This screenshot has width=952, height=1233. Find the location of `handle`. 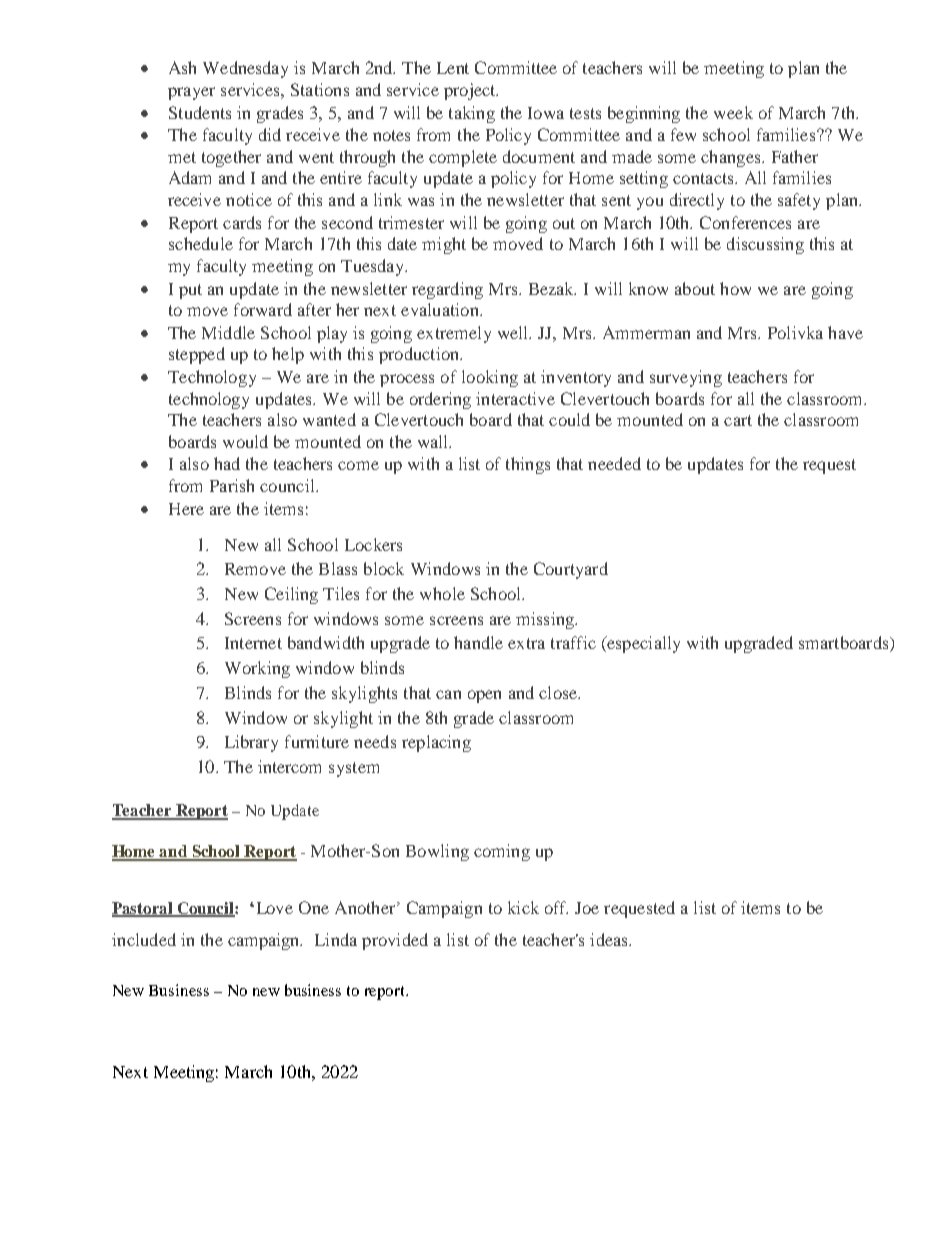

handle is located at coordinates (478, 642).
